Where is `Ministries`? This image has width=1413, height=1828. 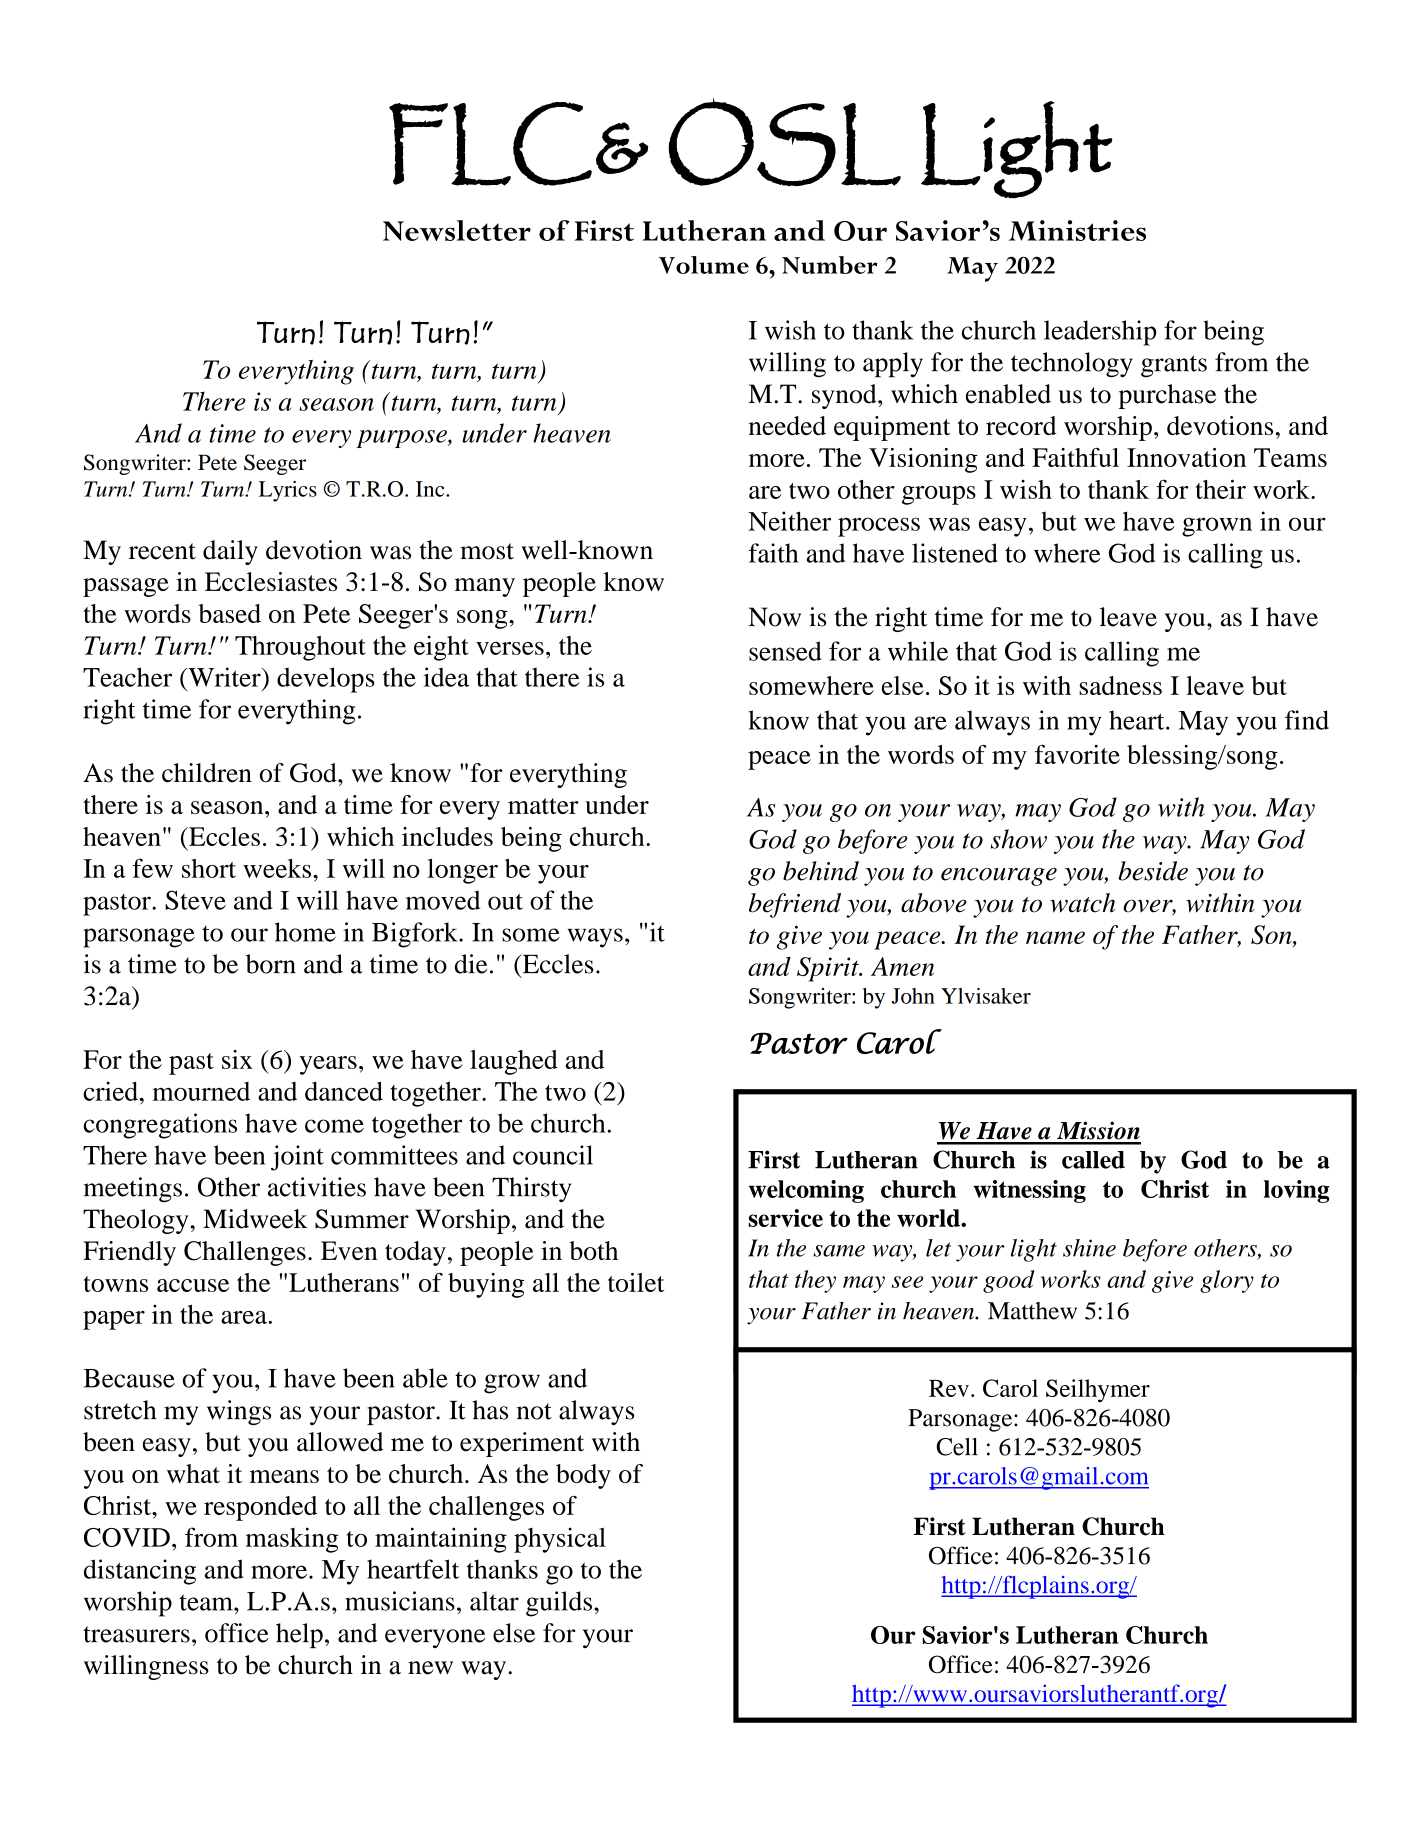 Ministries is located at coordinates (1077, 230).
